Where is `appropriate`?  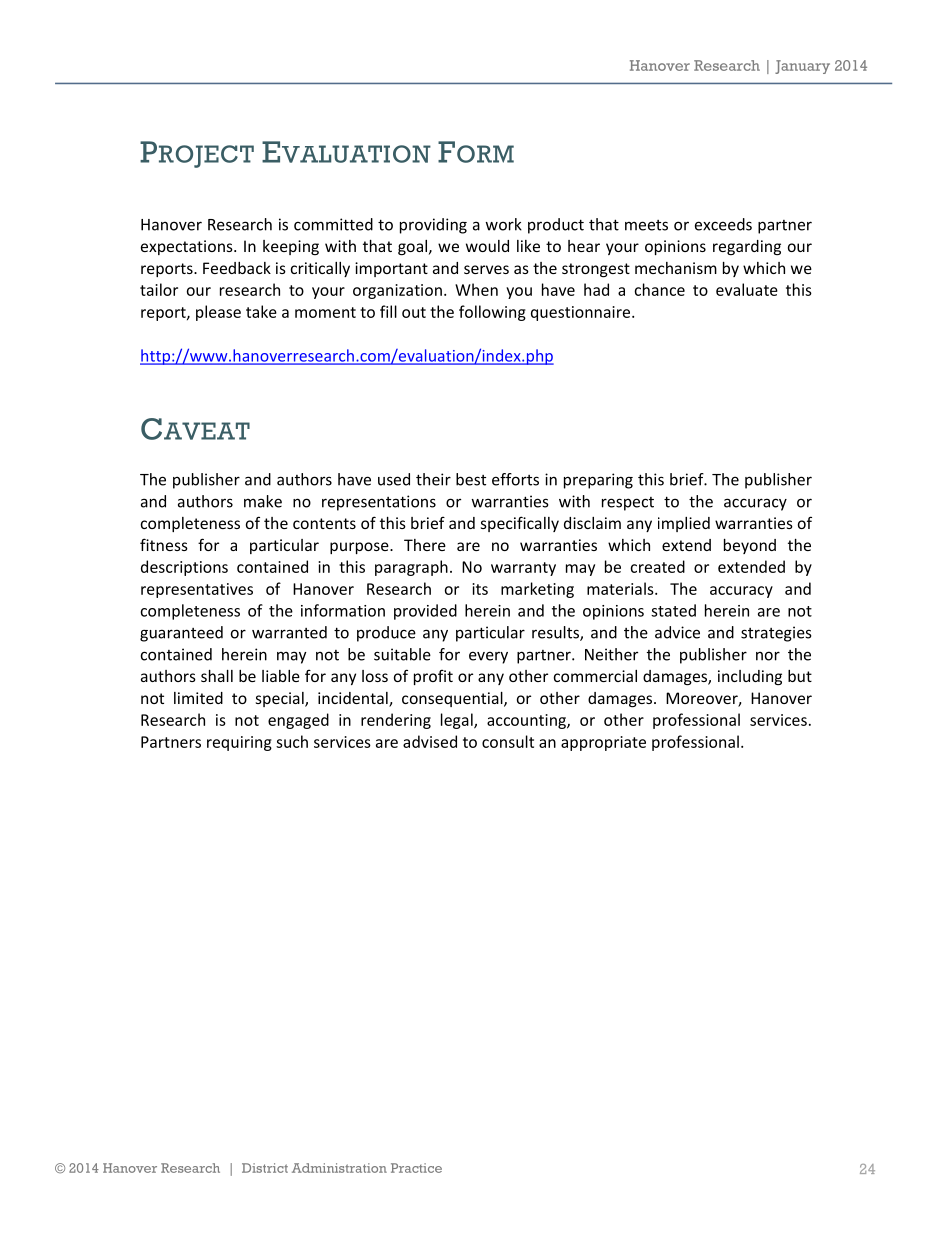
appropriate is located at coordinates (603, 743).
